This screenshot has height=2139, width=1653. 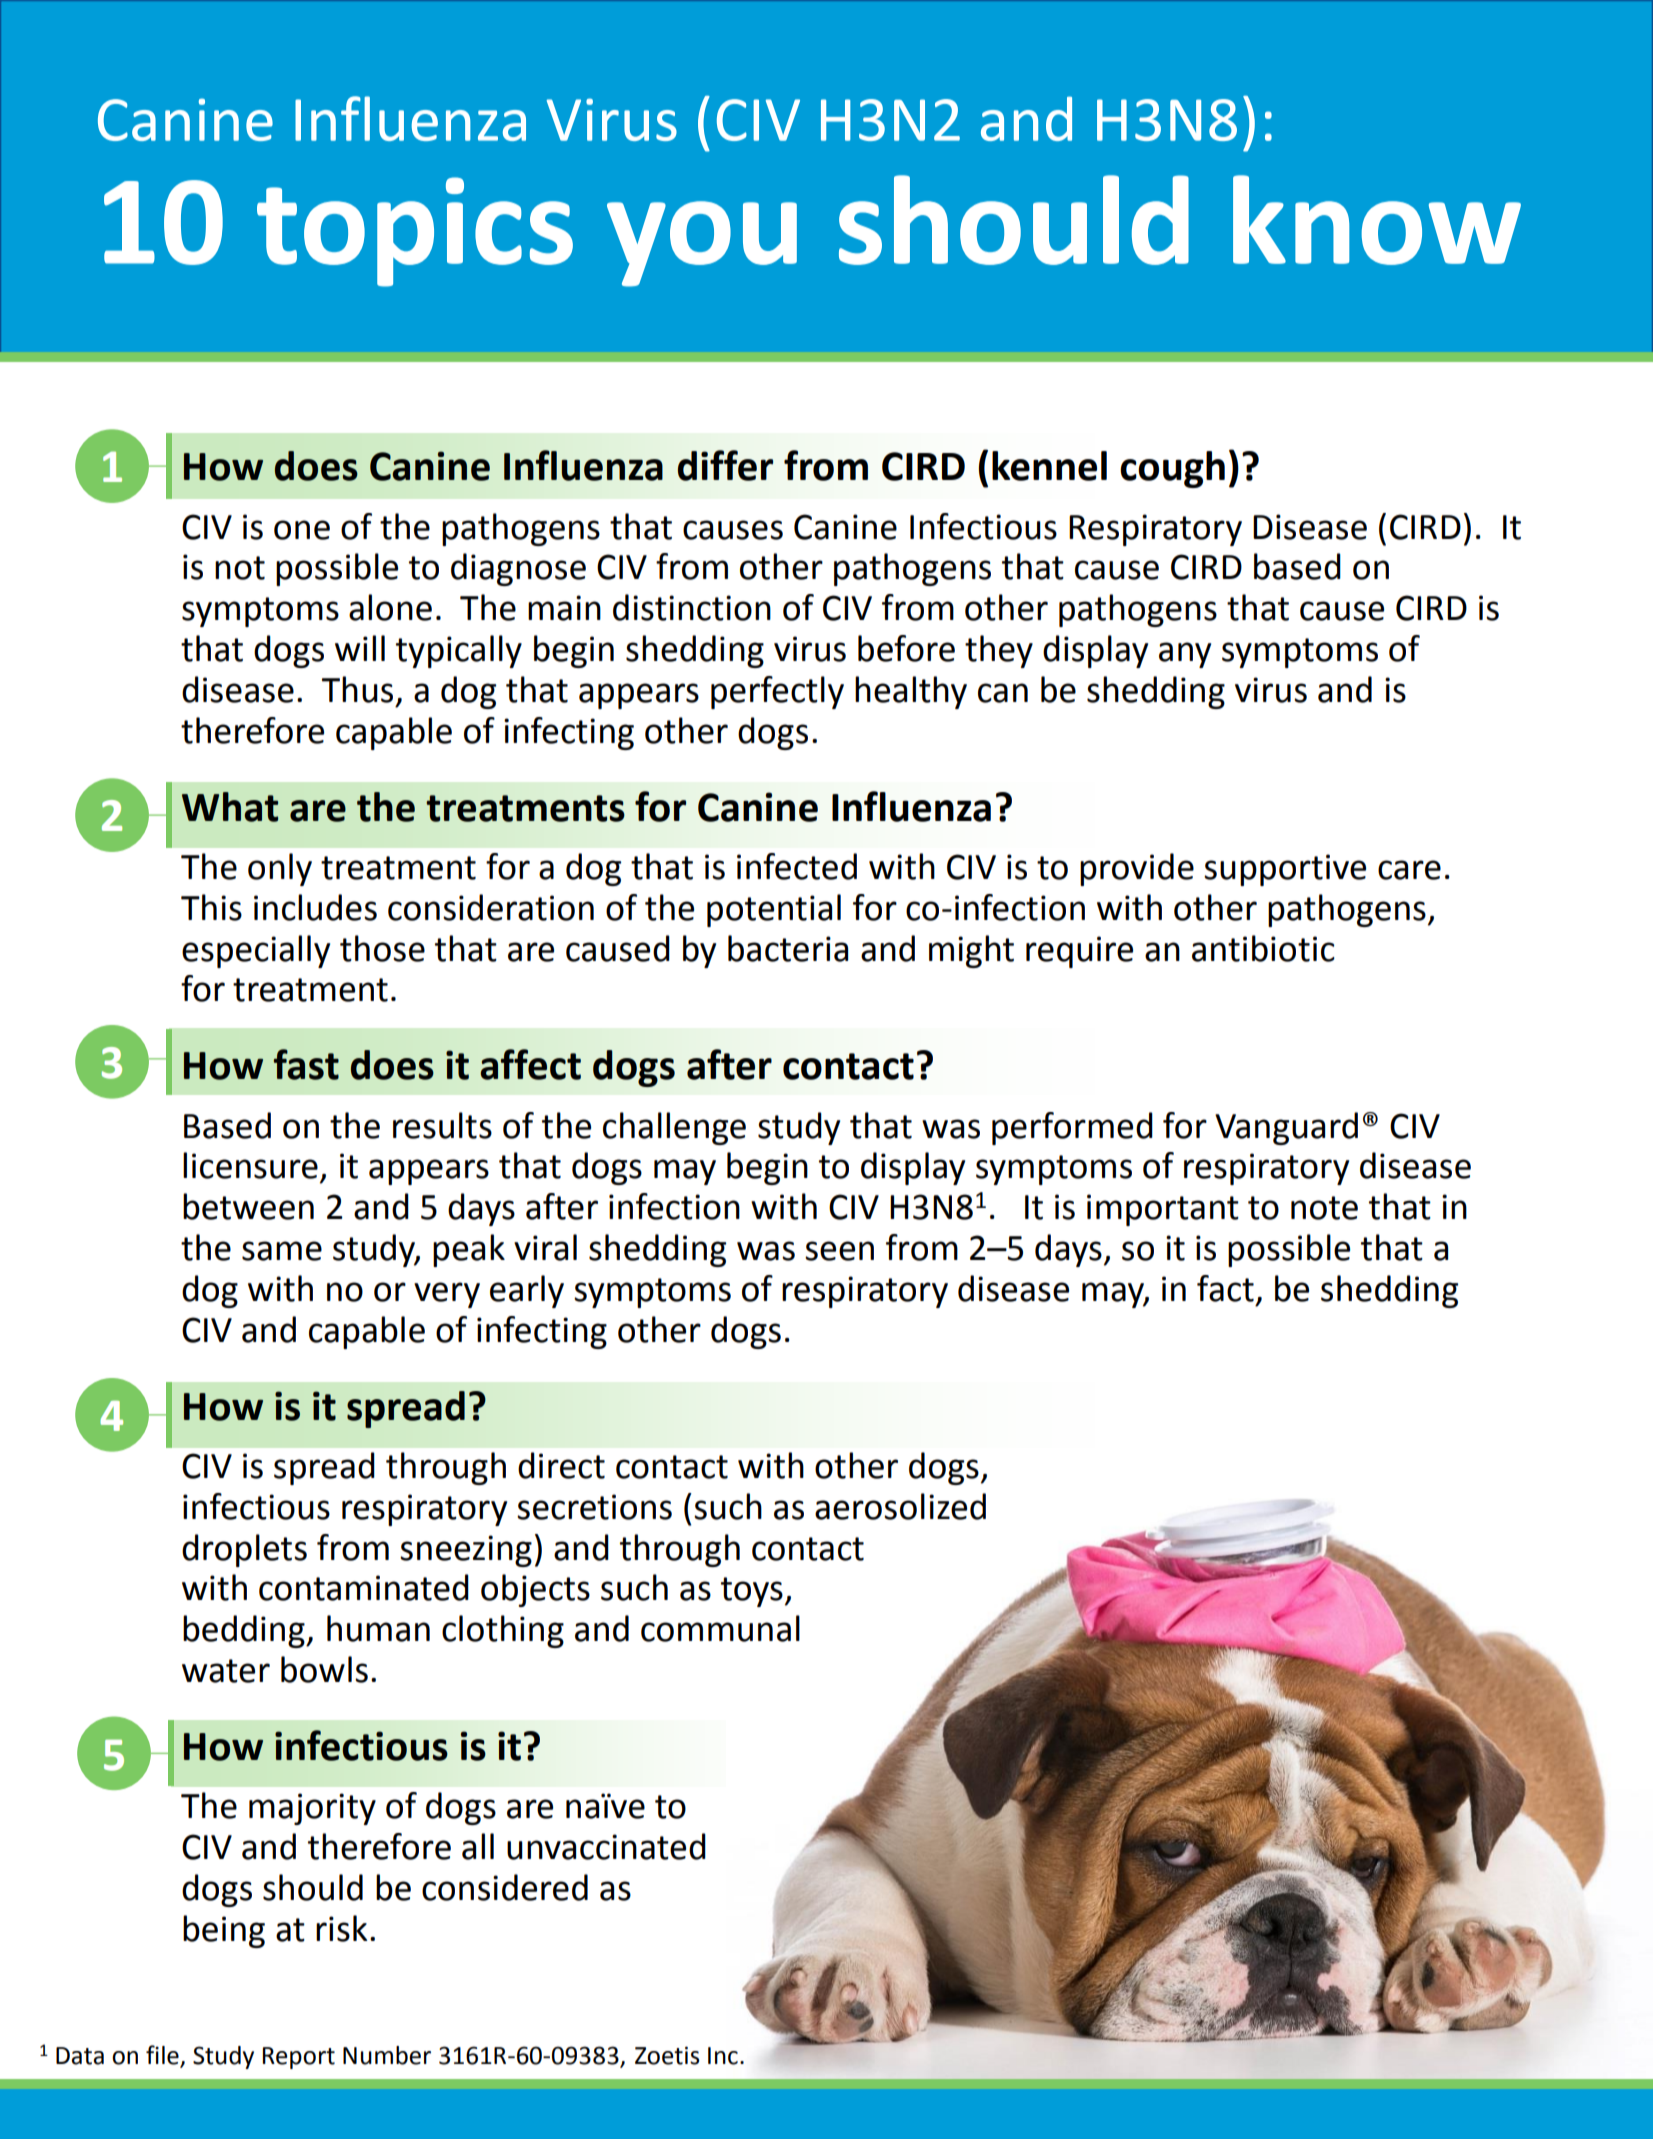 What do you see at coordinates (594, 1507) in the screenshot?
I see `secretions` at bounding box center [594, 1507].
